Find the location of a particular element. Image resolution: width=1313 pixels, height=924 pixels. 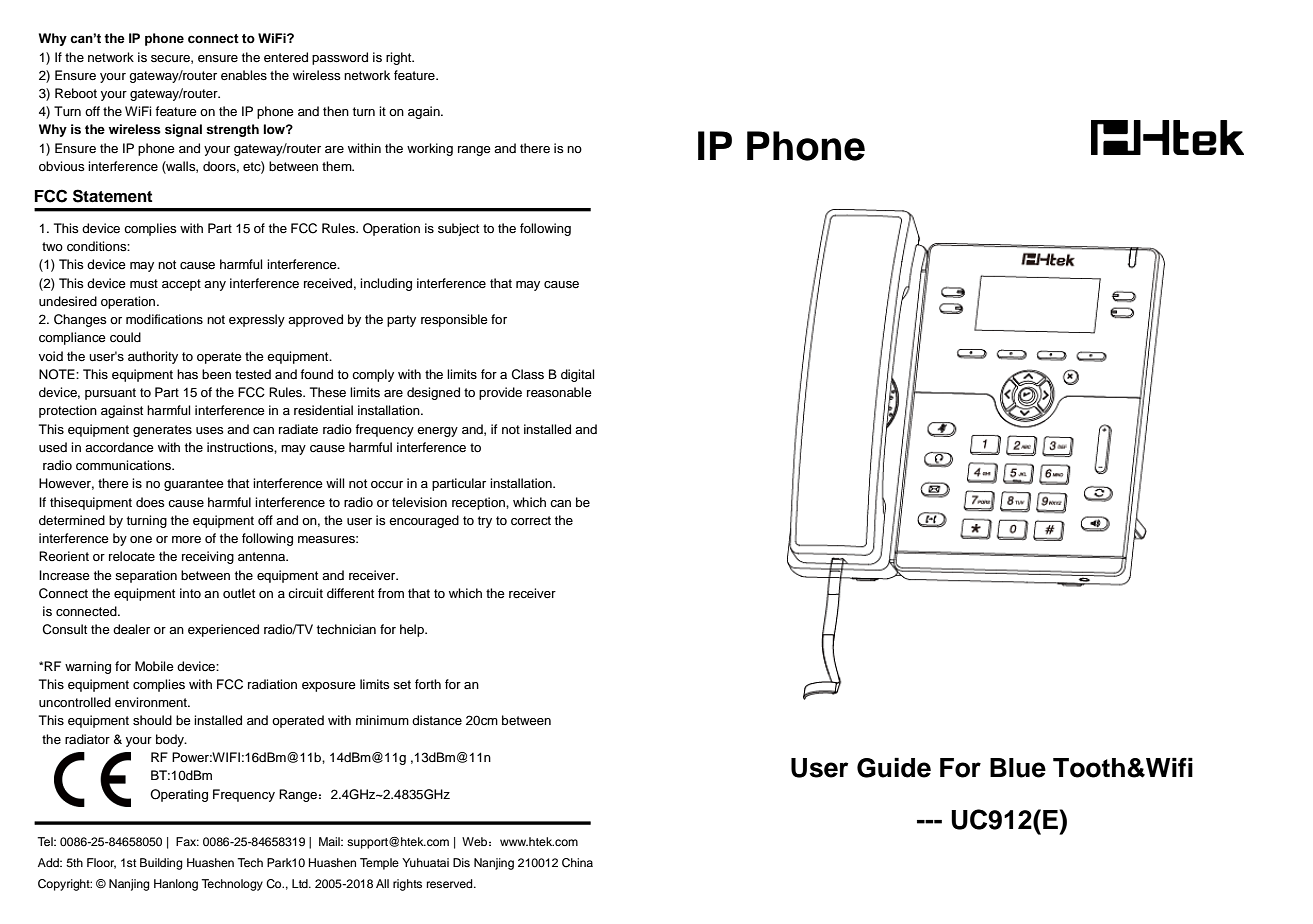

China is located at coordinates (577, 863).
